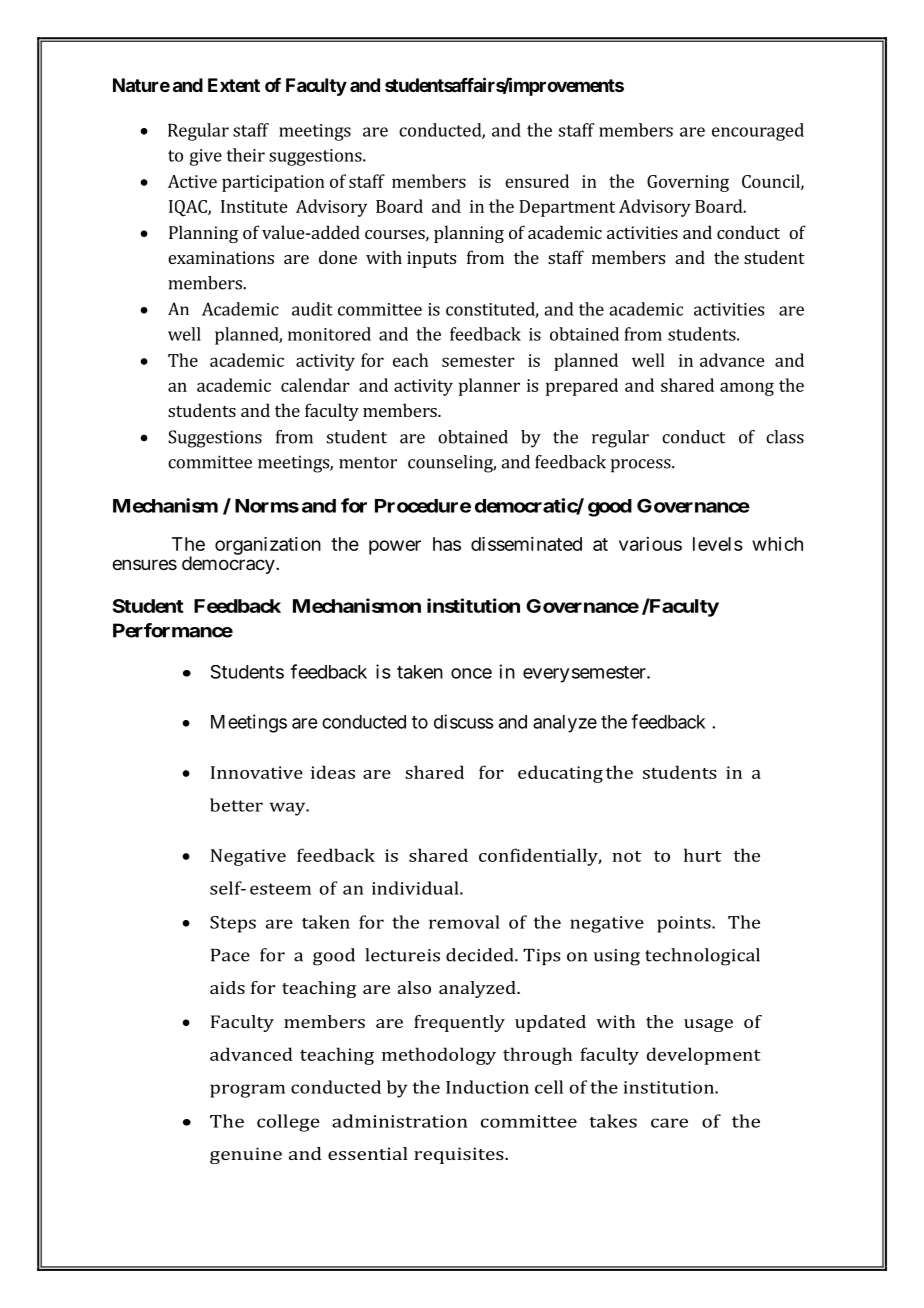  Describe the element at coordinates (702, 855) in the screenshot. I see `hurt` at that location.
